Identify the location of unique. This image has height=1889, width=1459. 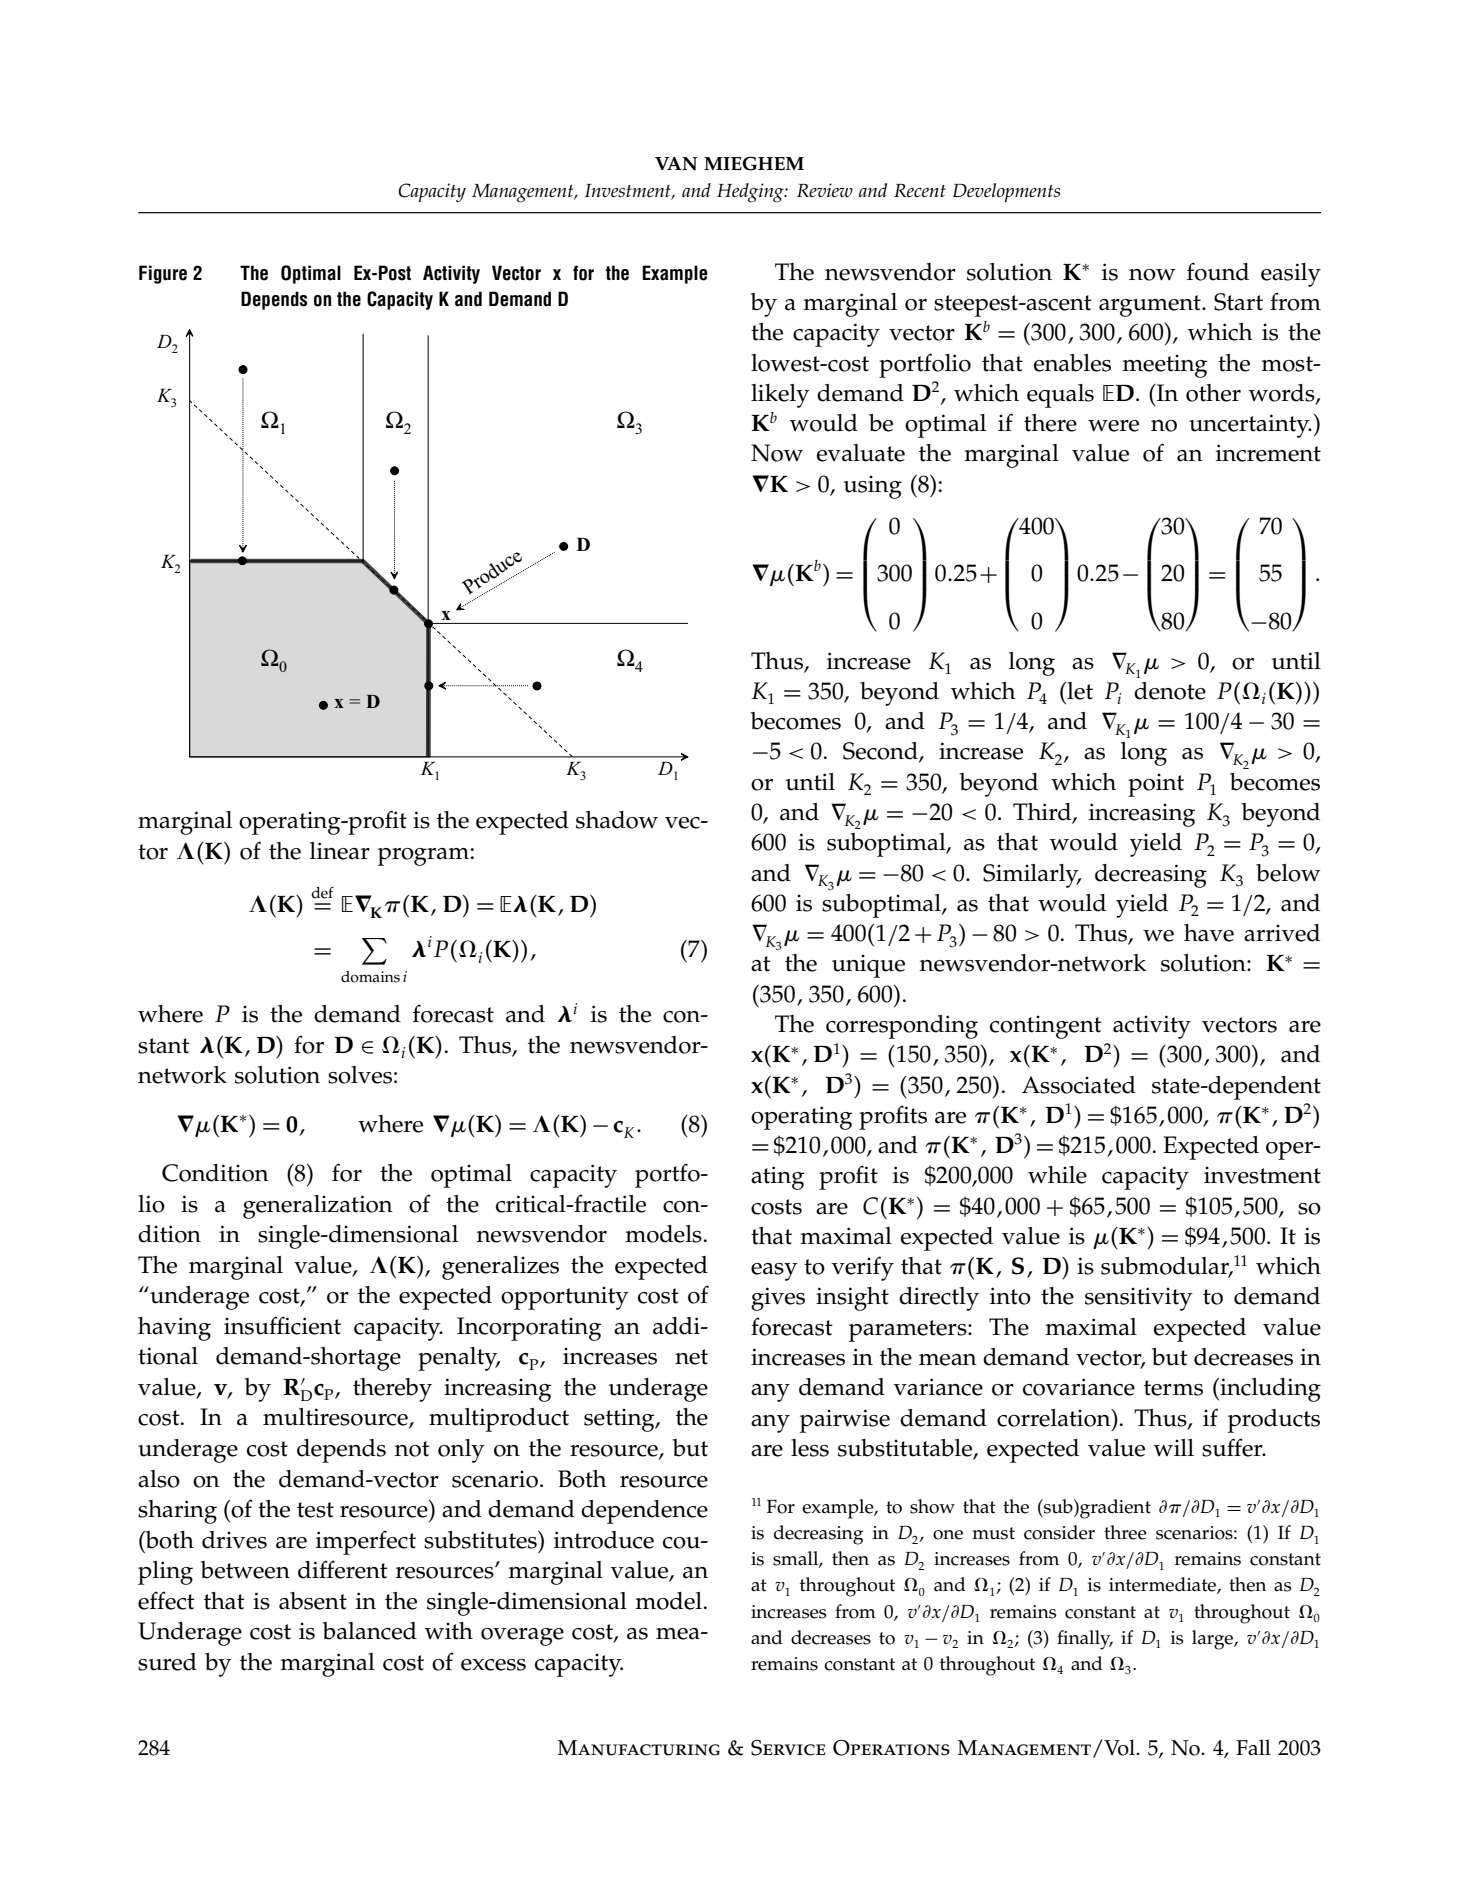
(868, 966).
